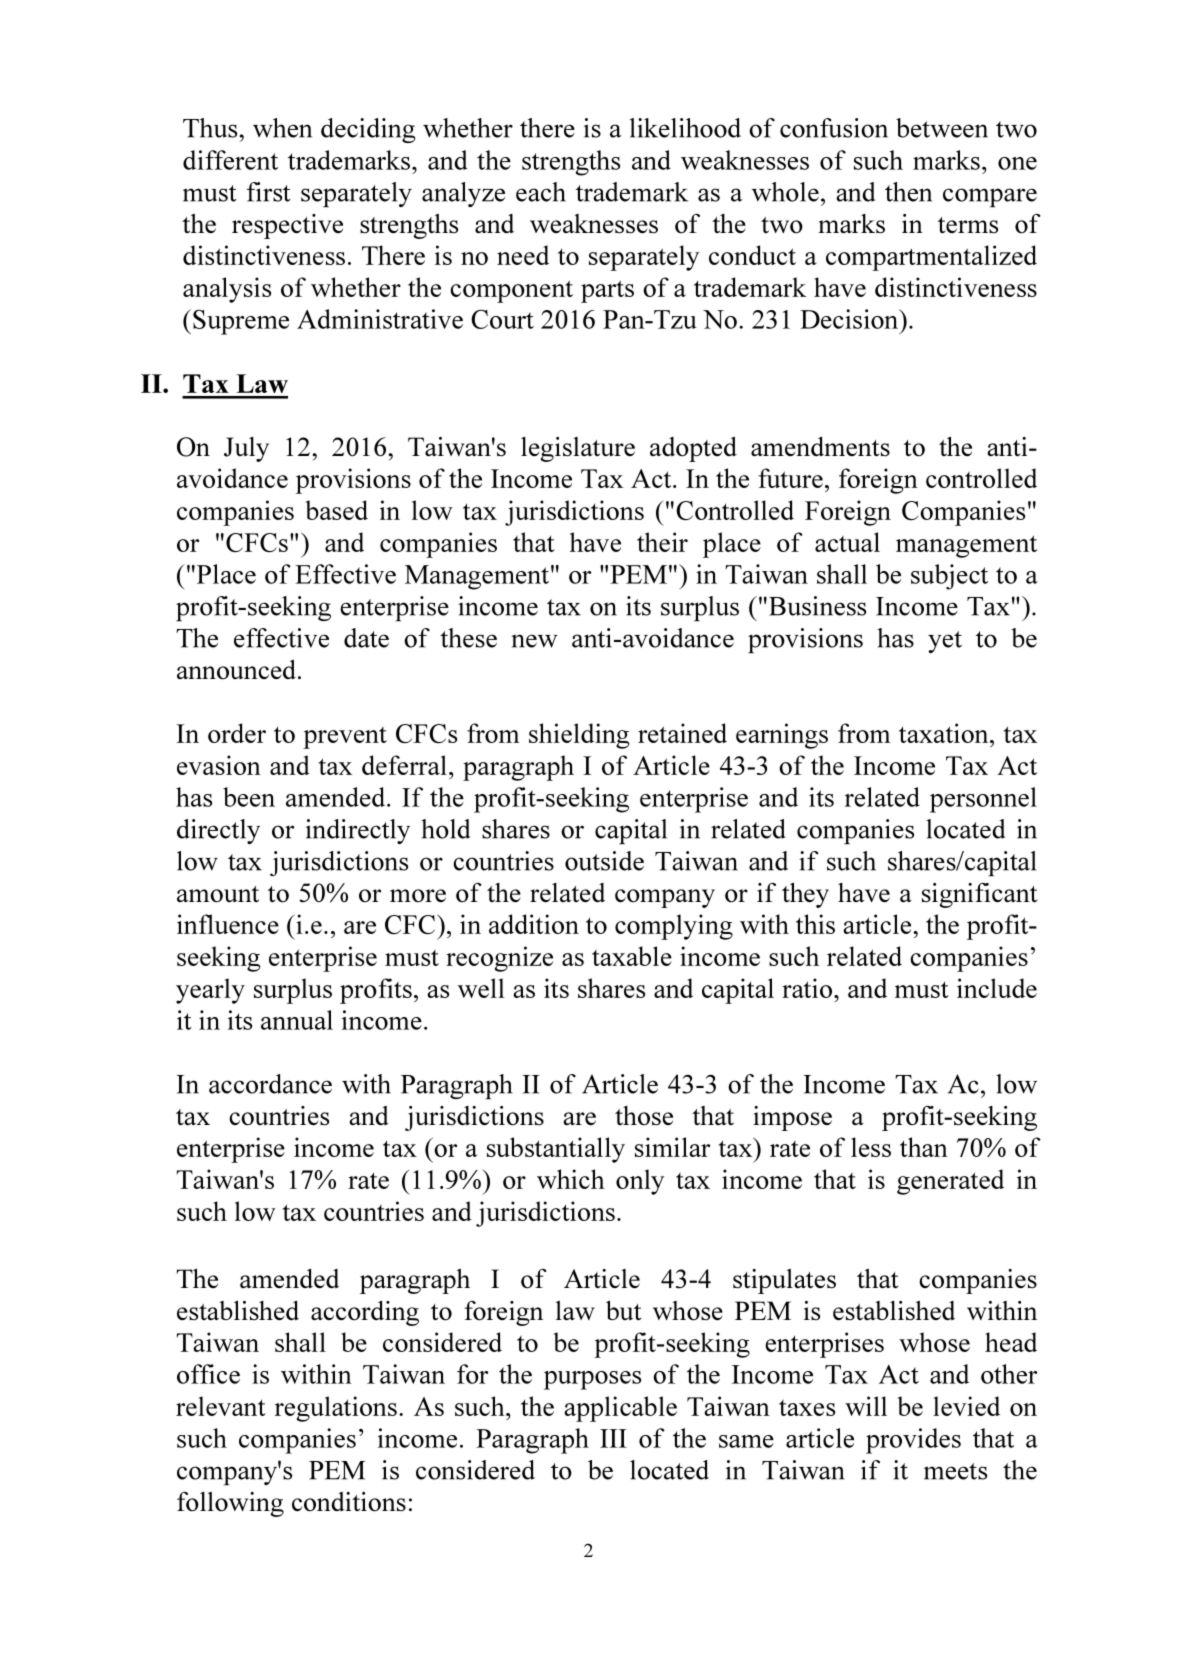 Image resolution: width=1178 pixels, height=1666 pixels. What do you see at coordinates (578, 449) in the screenshot?
I see `legislature` at bounding box center [578, 449].
